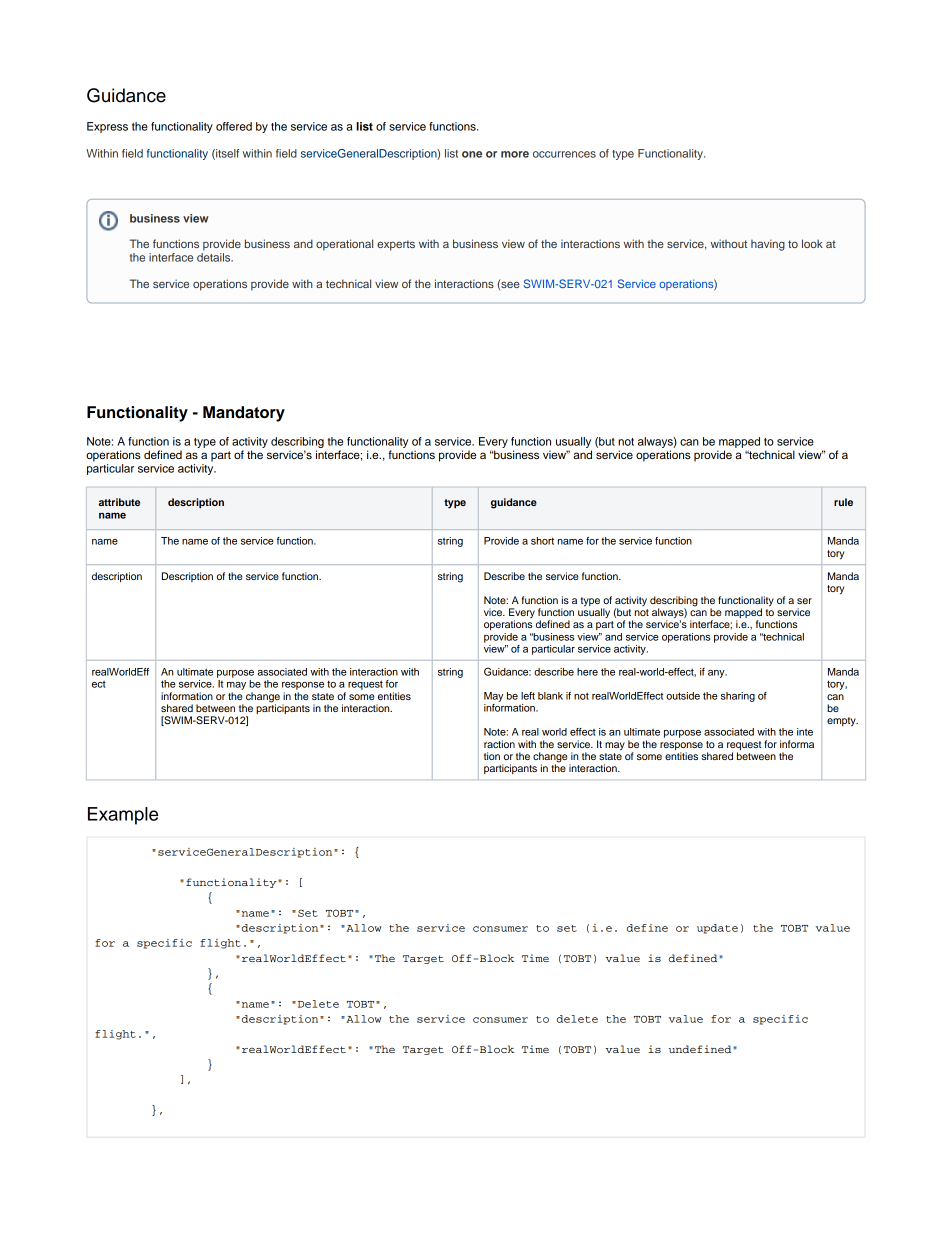 This image has width=952, height=1233. What do you see at coordinates (515, 154) in the image?
I see `more` at bounding box center [515, 154].
